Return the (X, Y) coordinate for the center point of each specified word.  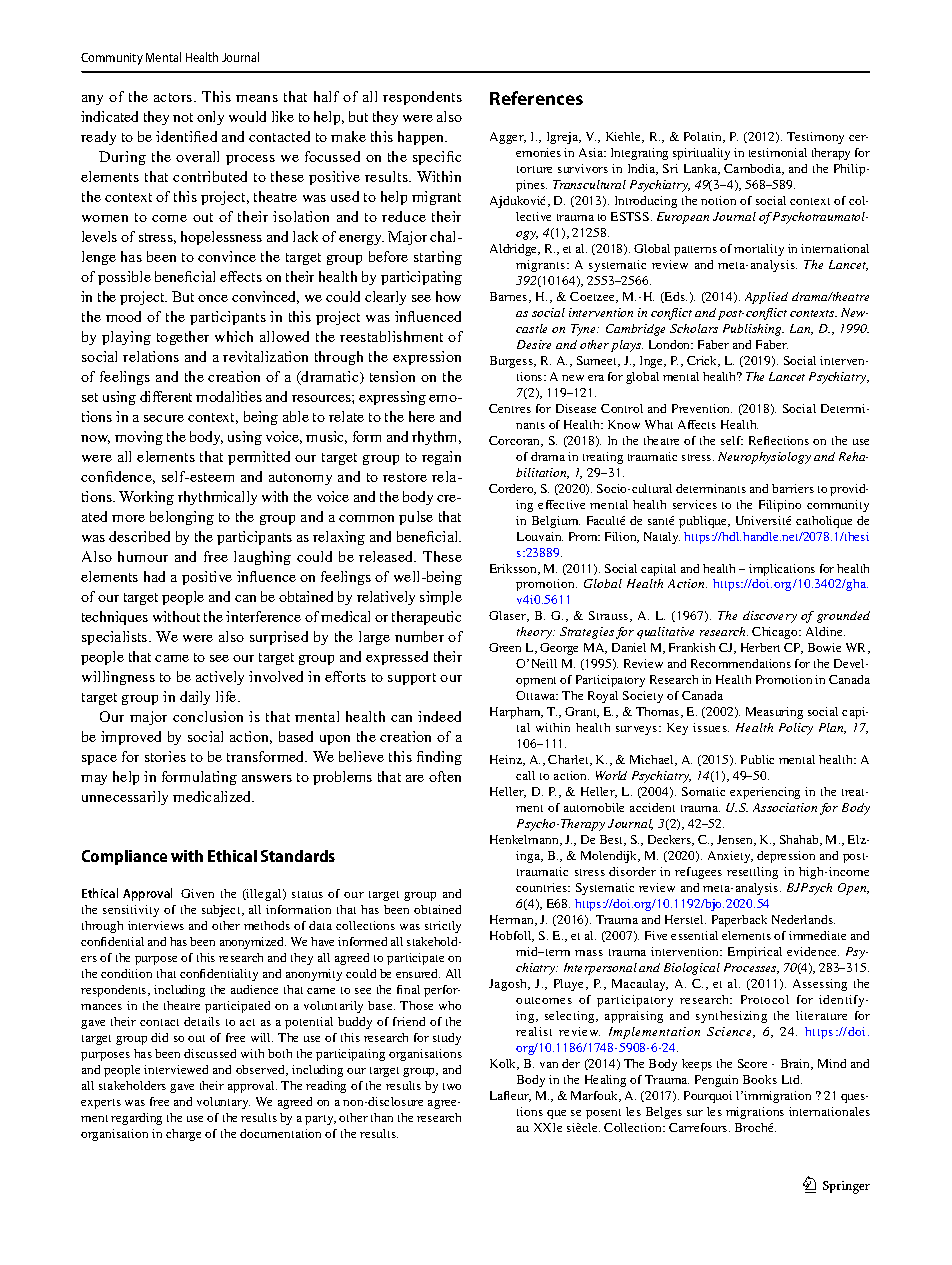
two (452, 1086)
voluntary (223, 1103)
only (210, 118)
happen (422, 138)
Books (760, 1079)
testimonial (778, 152)
